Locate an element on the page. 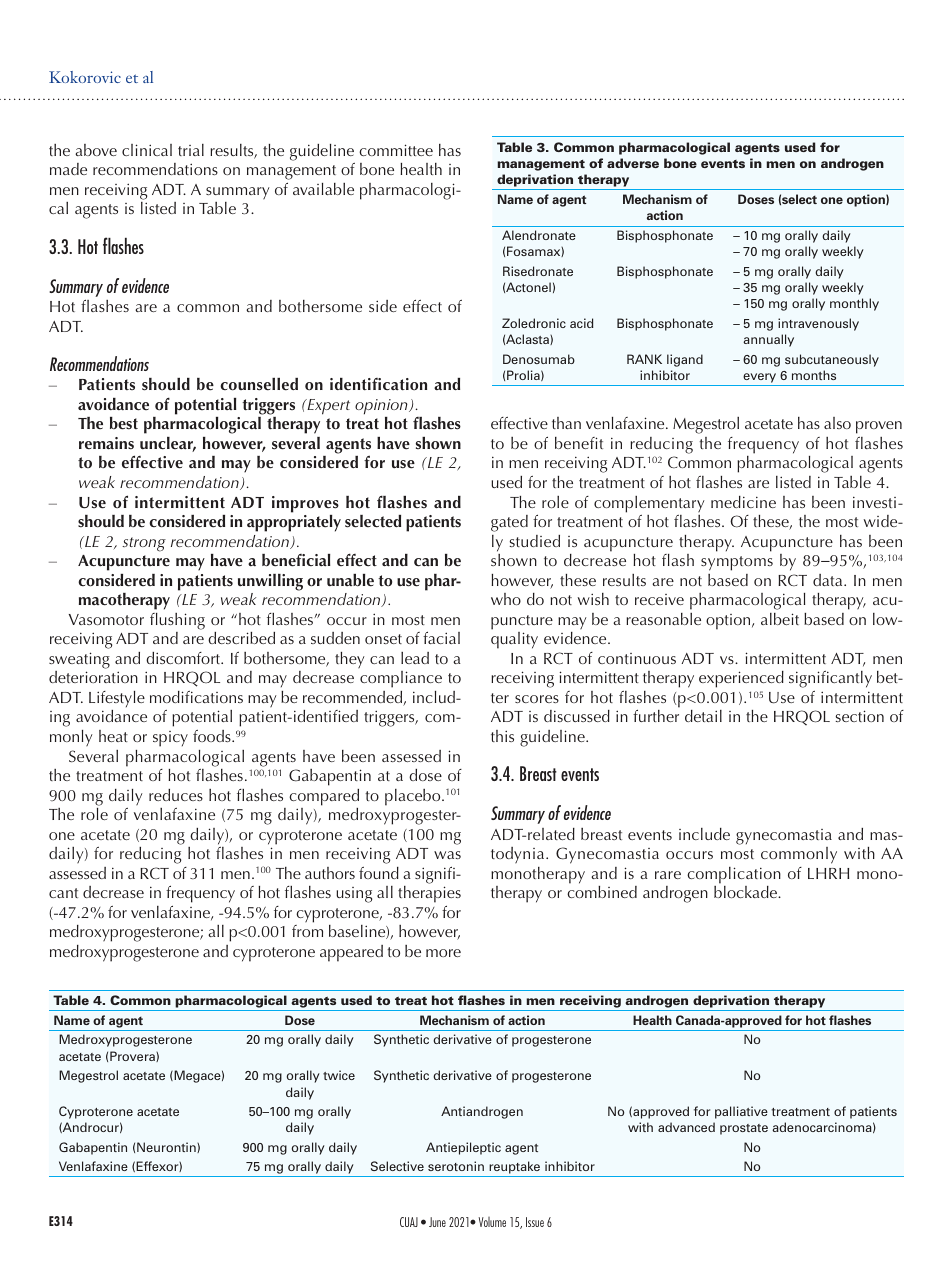 This image has width=952, height=1275. unclear is located at coordinates (168, 444).
